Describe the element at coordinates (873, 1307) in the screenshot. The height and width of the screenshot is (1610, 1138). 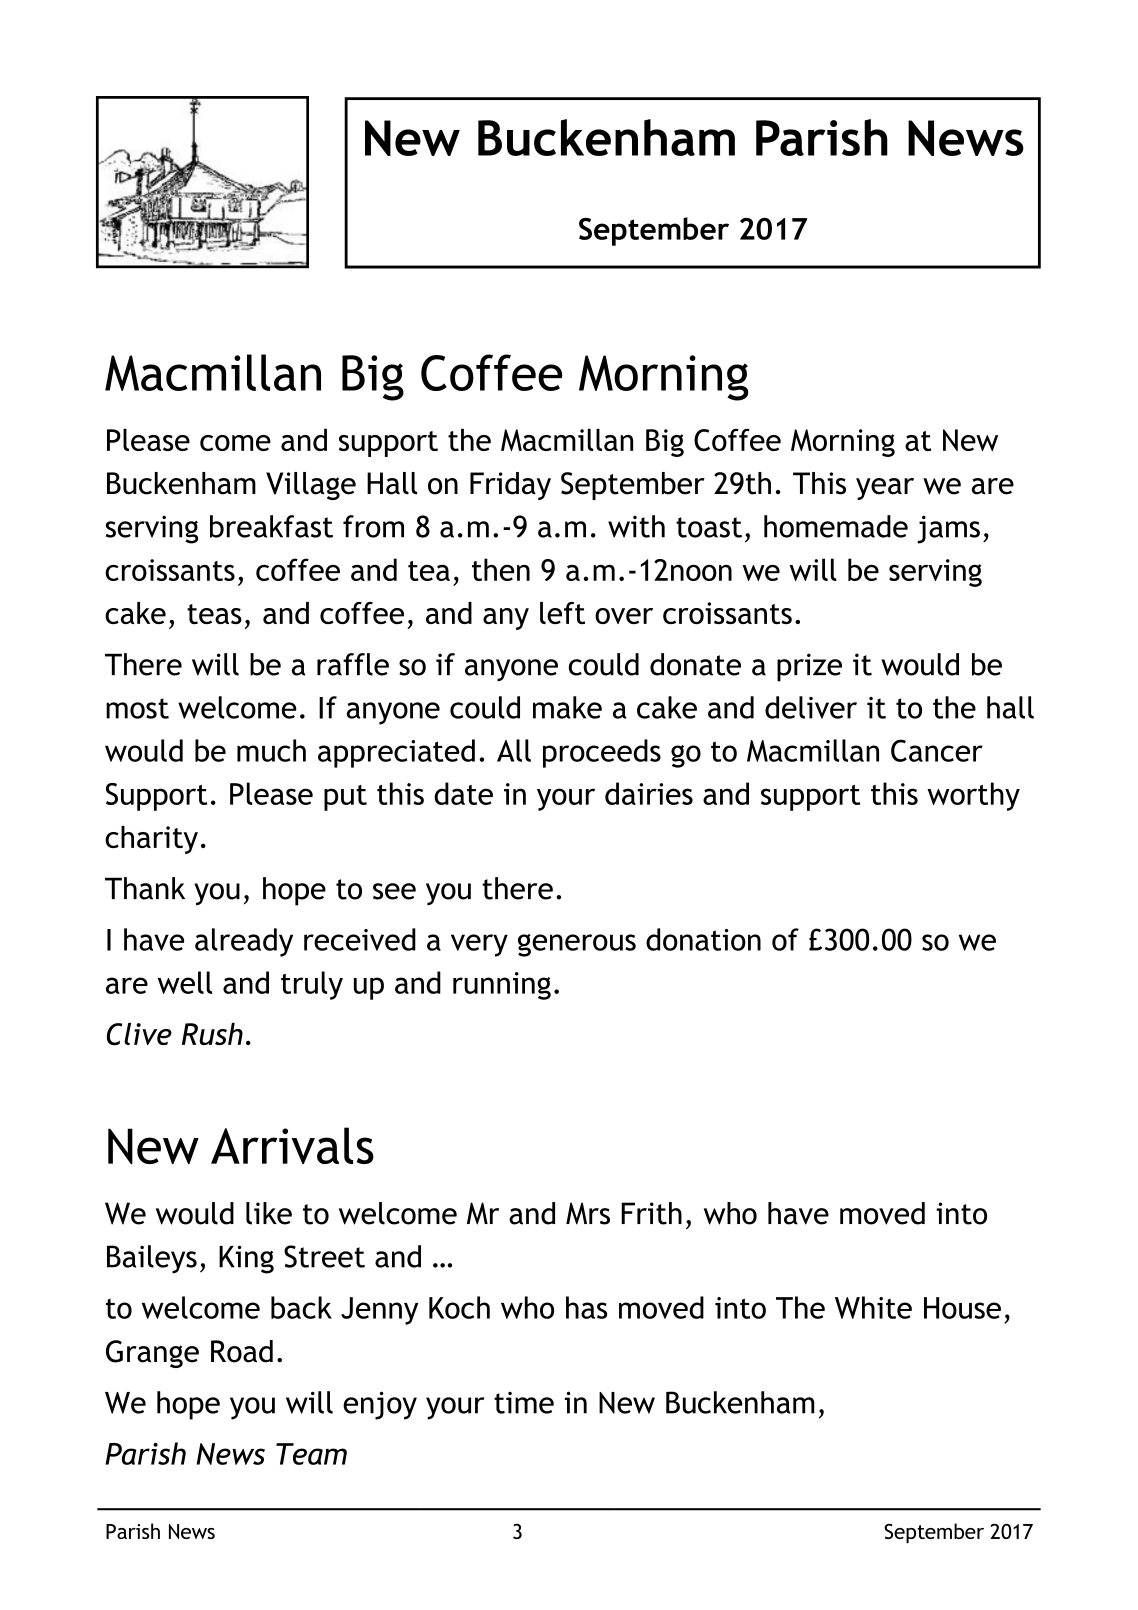
I see `White` at that location.
